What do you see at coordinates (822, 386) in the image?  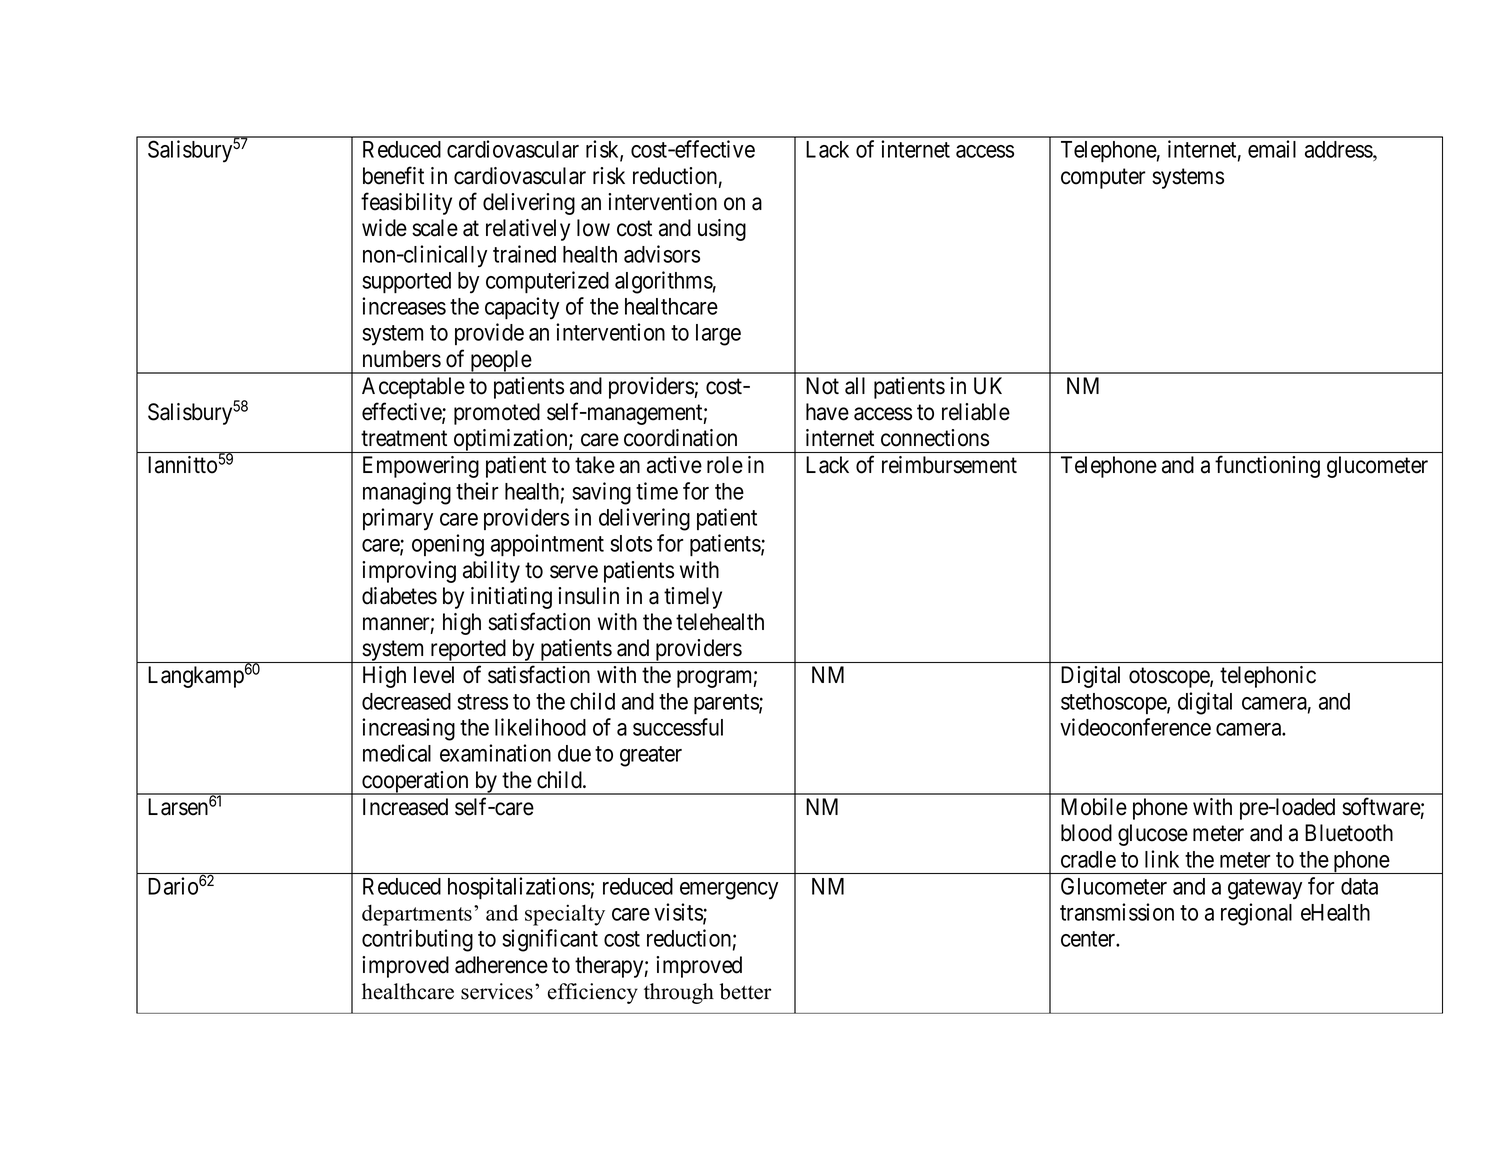 I see `Not` at bounding box center [822, 386].
